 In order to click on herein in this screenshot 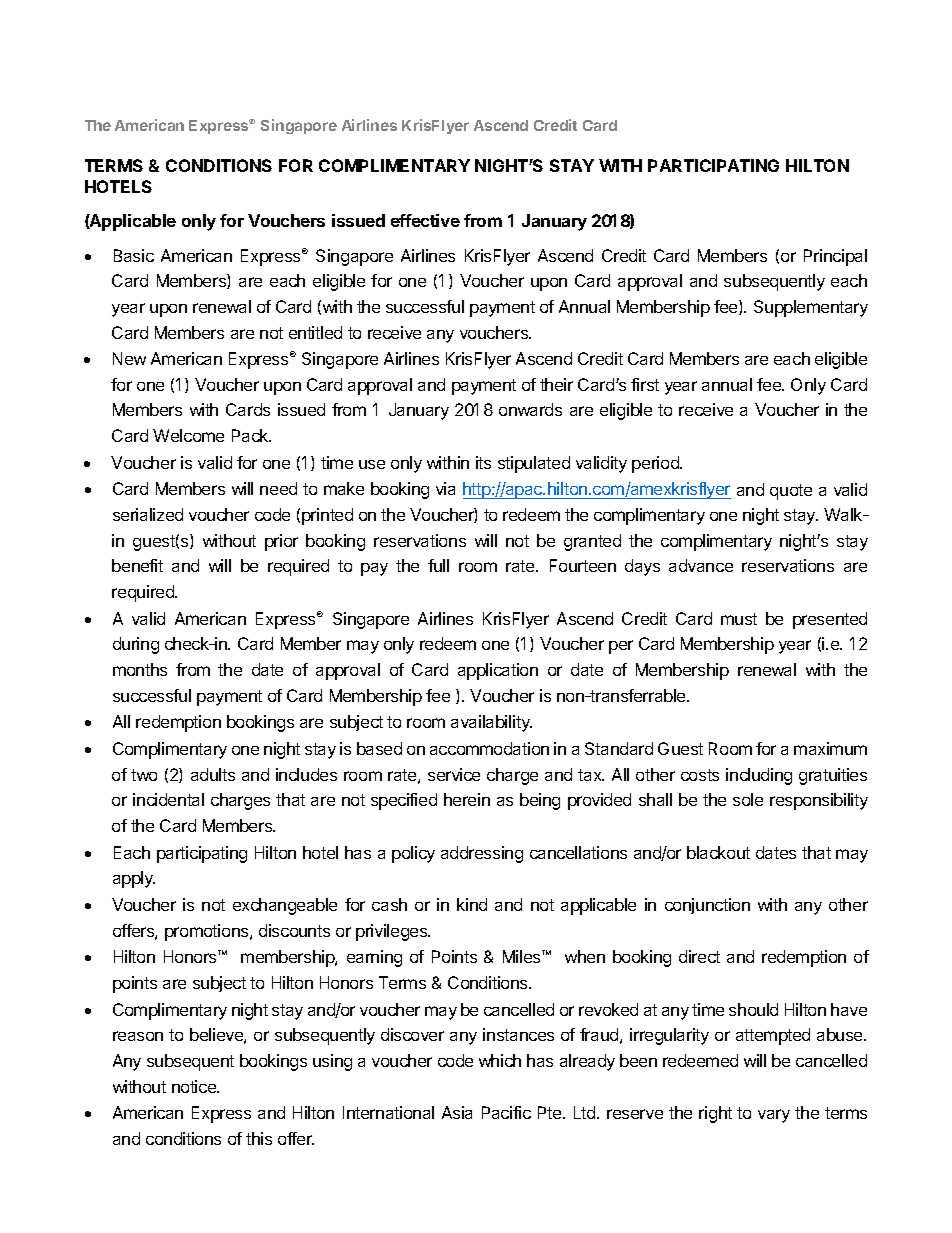, I will do `click(467, 799)`.
